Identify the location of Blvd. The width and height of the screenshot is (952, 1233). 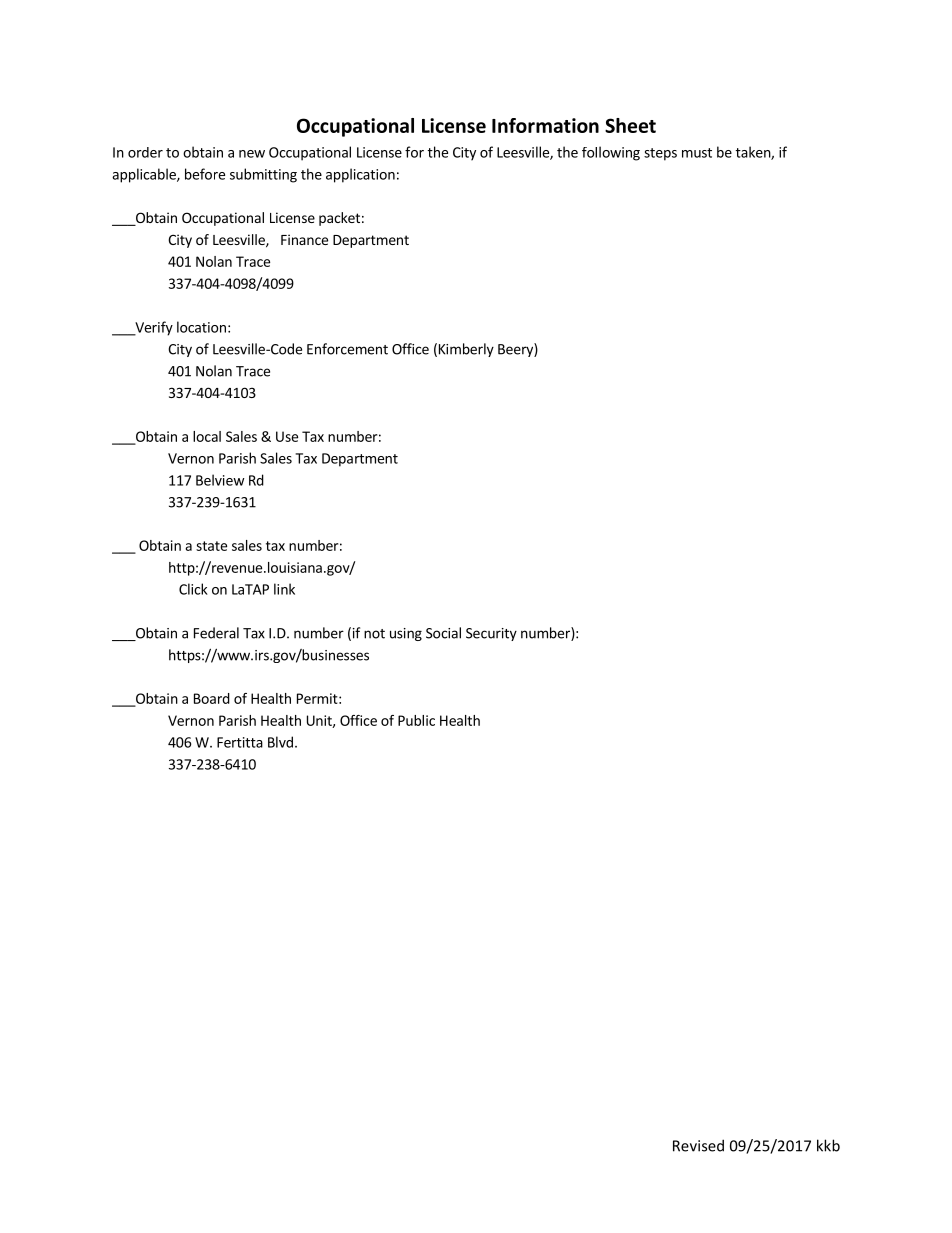
(280, 742).
